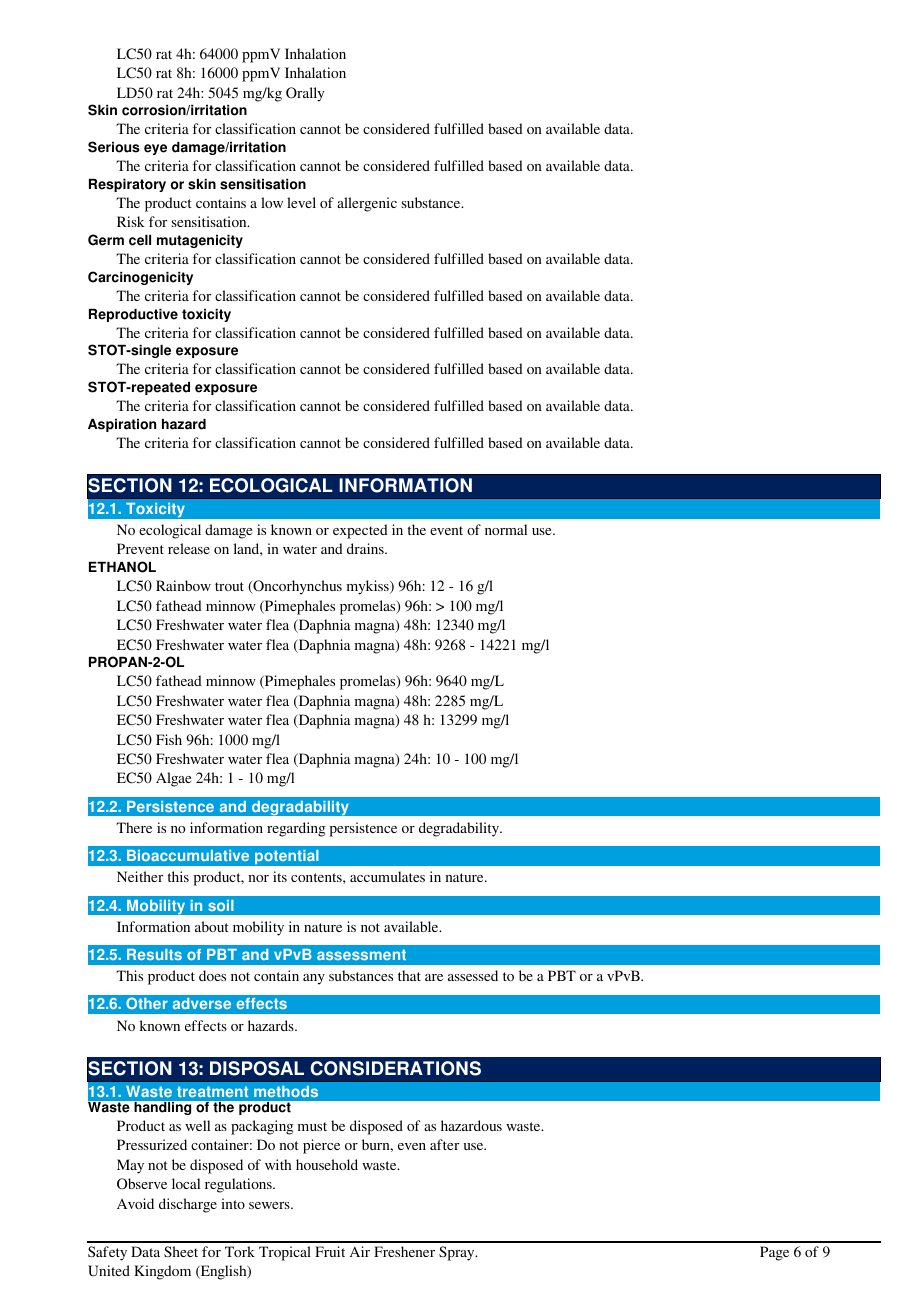 The width and height of the document is (924, 1308). What do you see at coordinates (155, 149) in the document?
I see `eye` at bounding box center [155, 149].
